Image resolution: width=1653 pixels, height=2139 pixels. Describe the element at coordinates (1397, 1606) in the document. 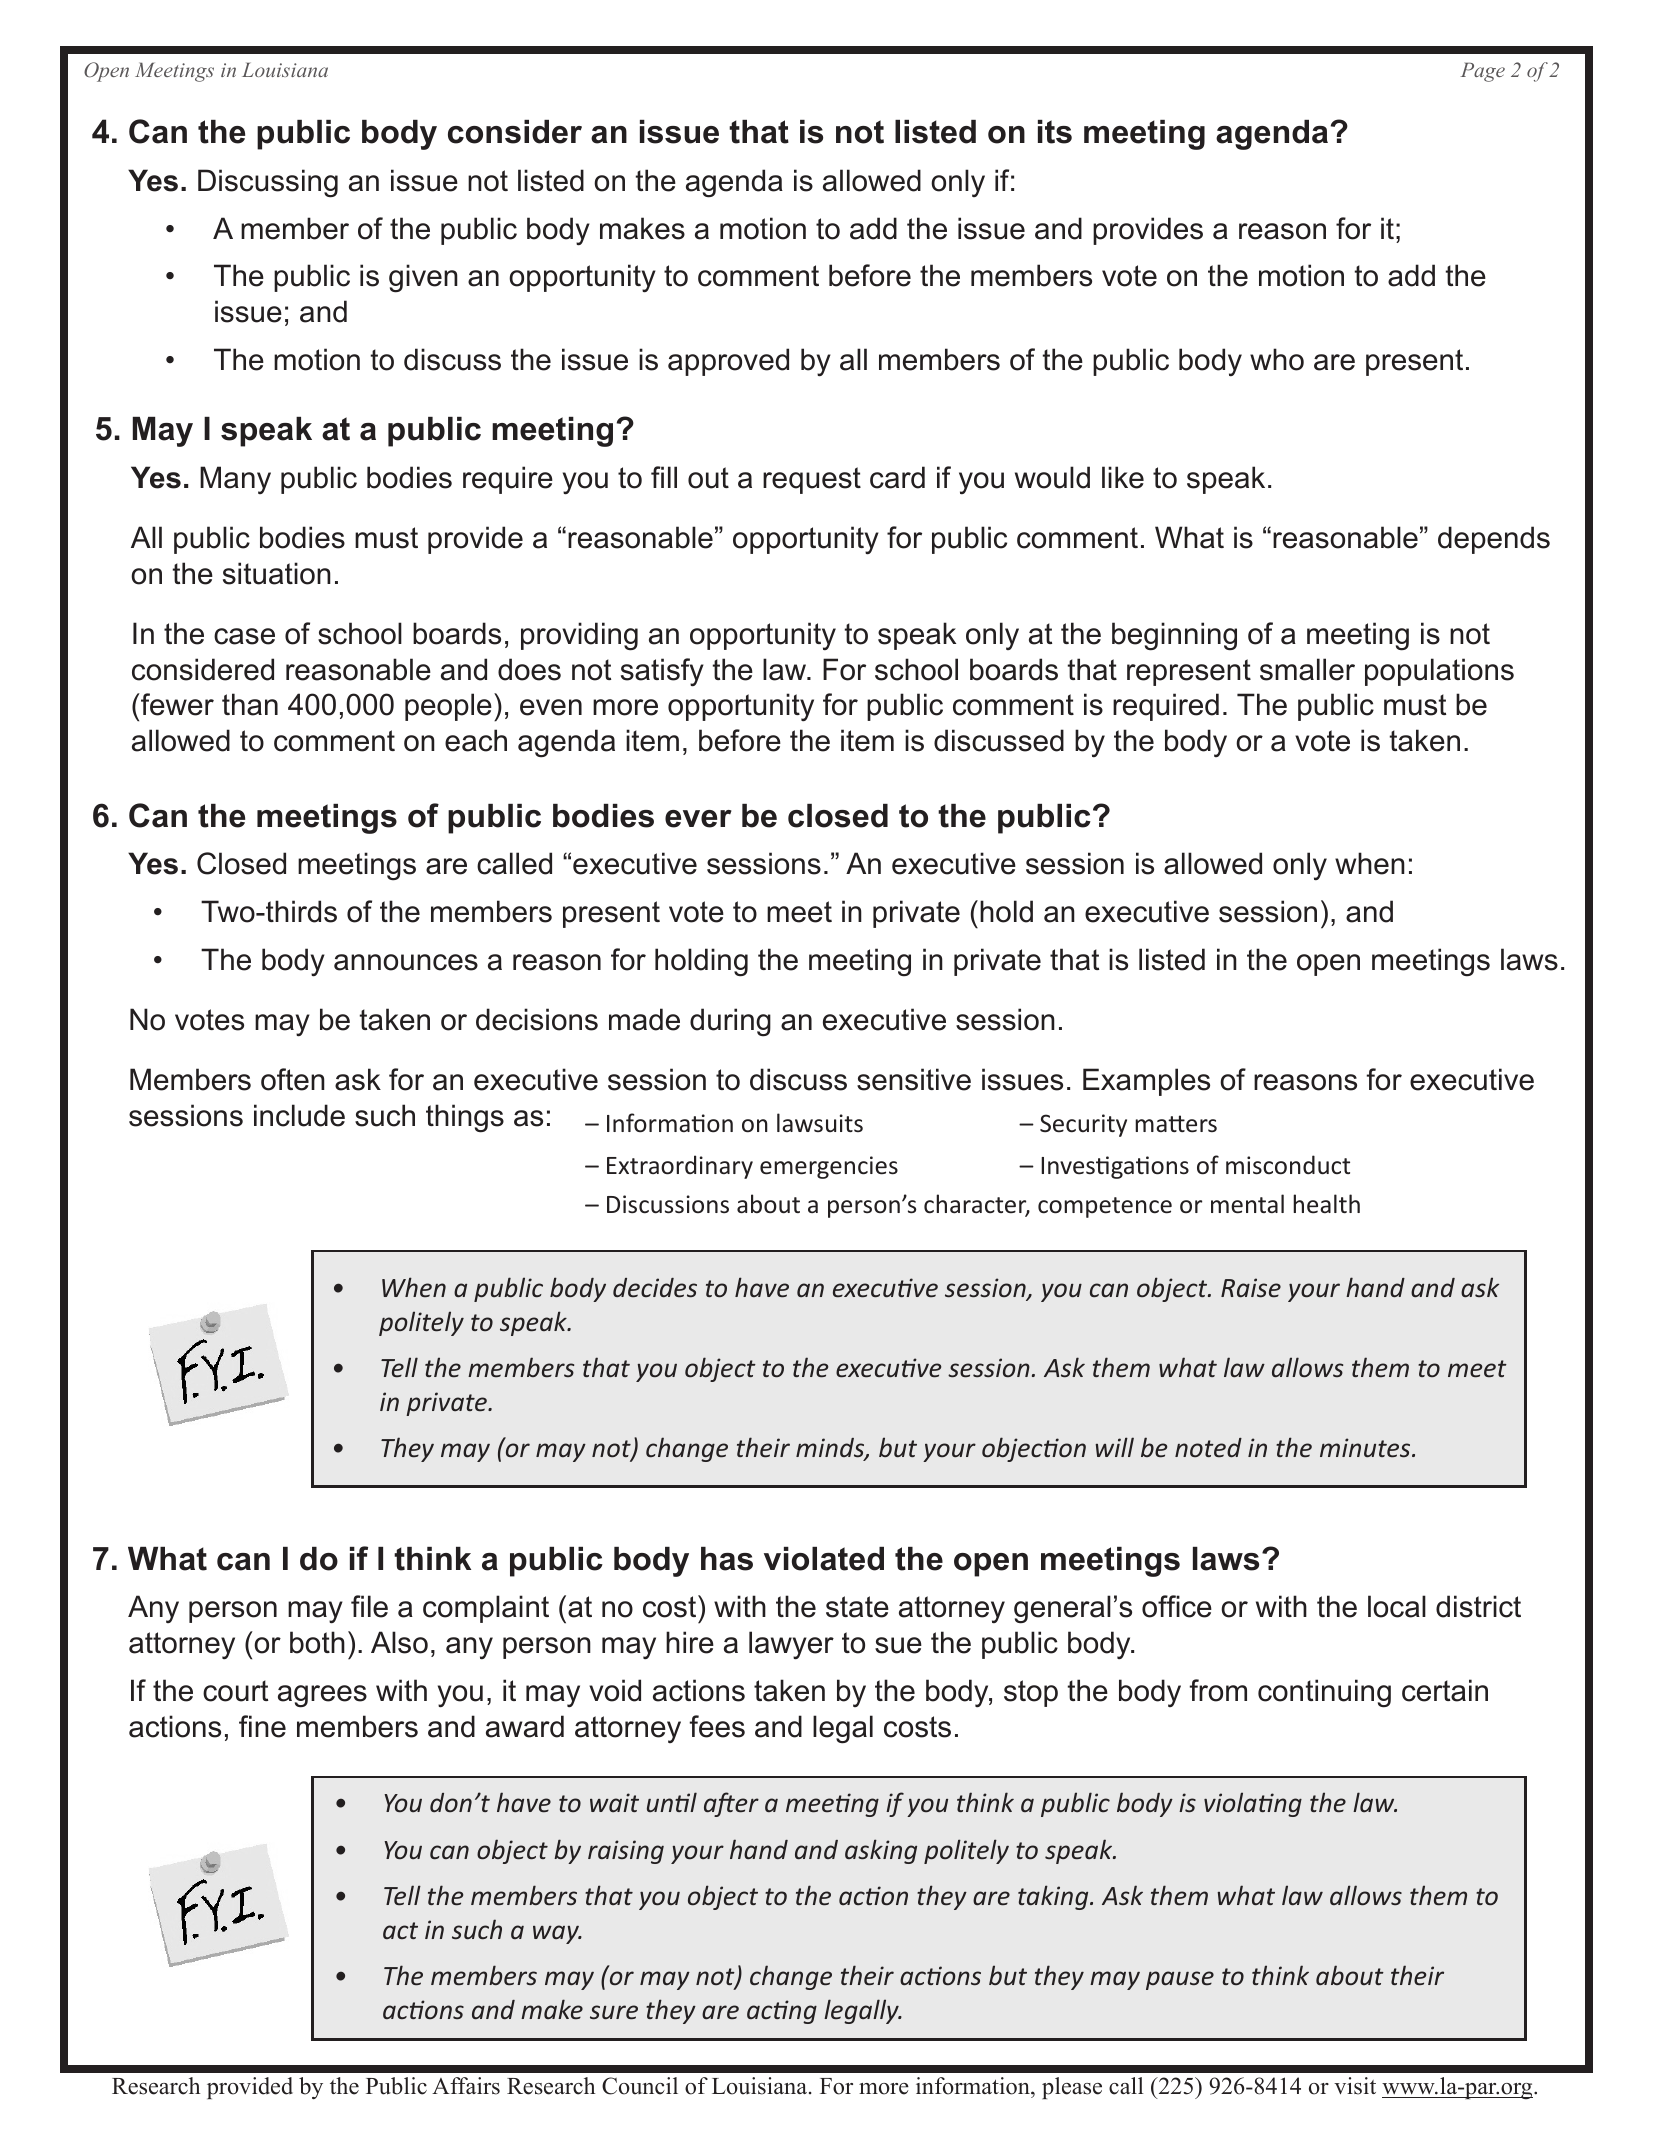

I see `local` at that location.
